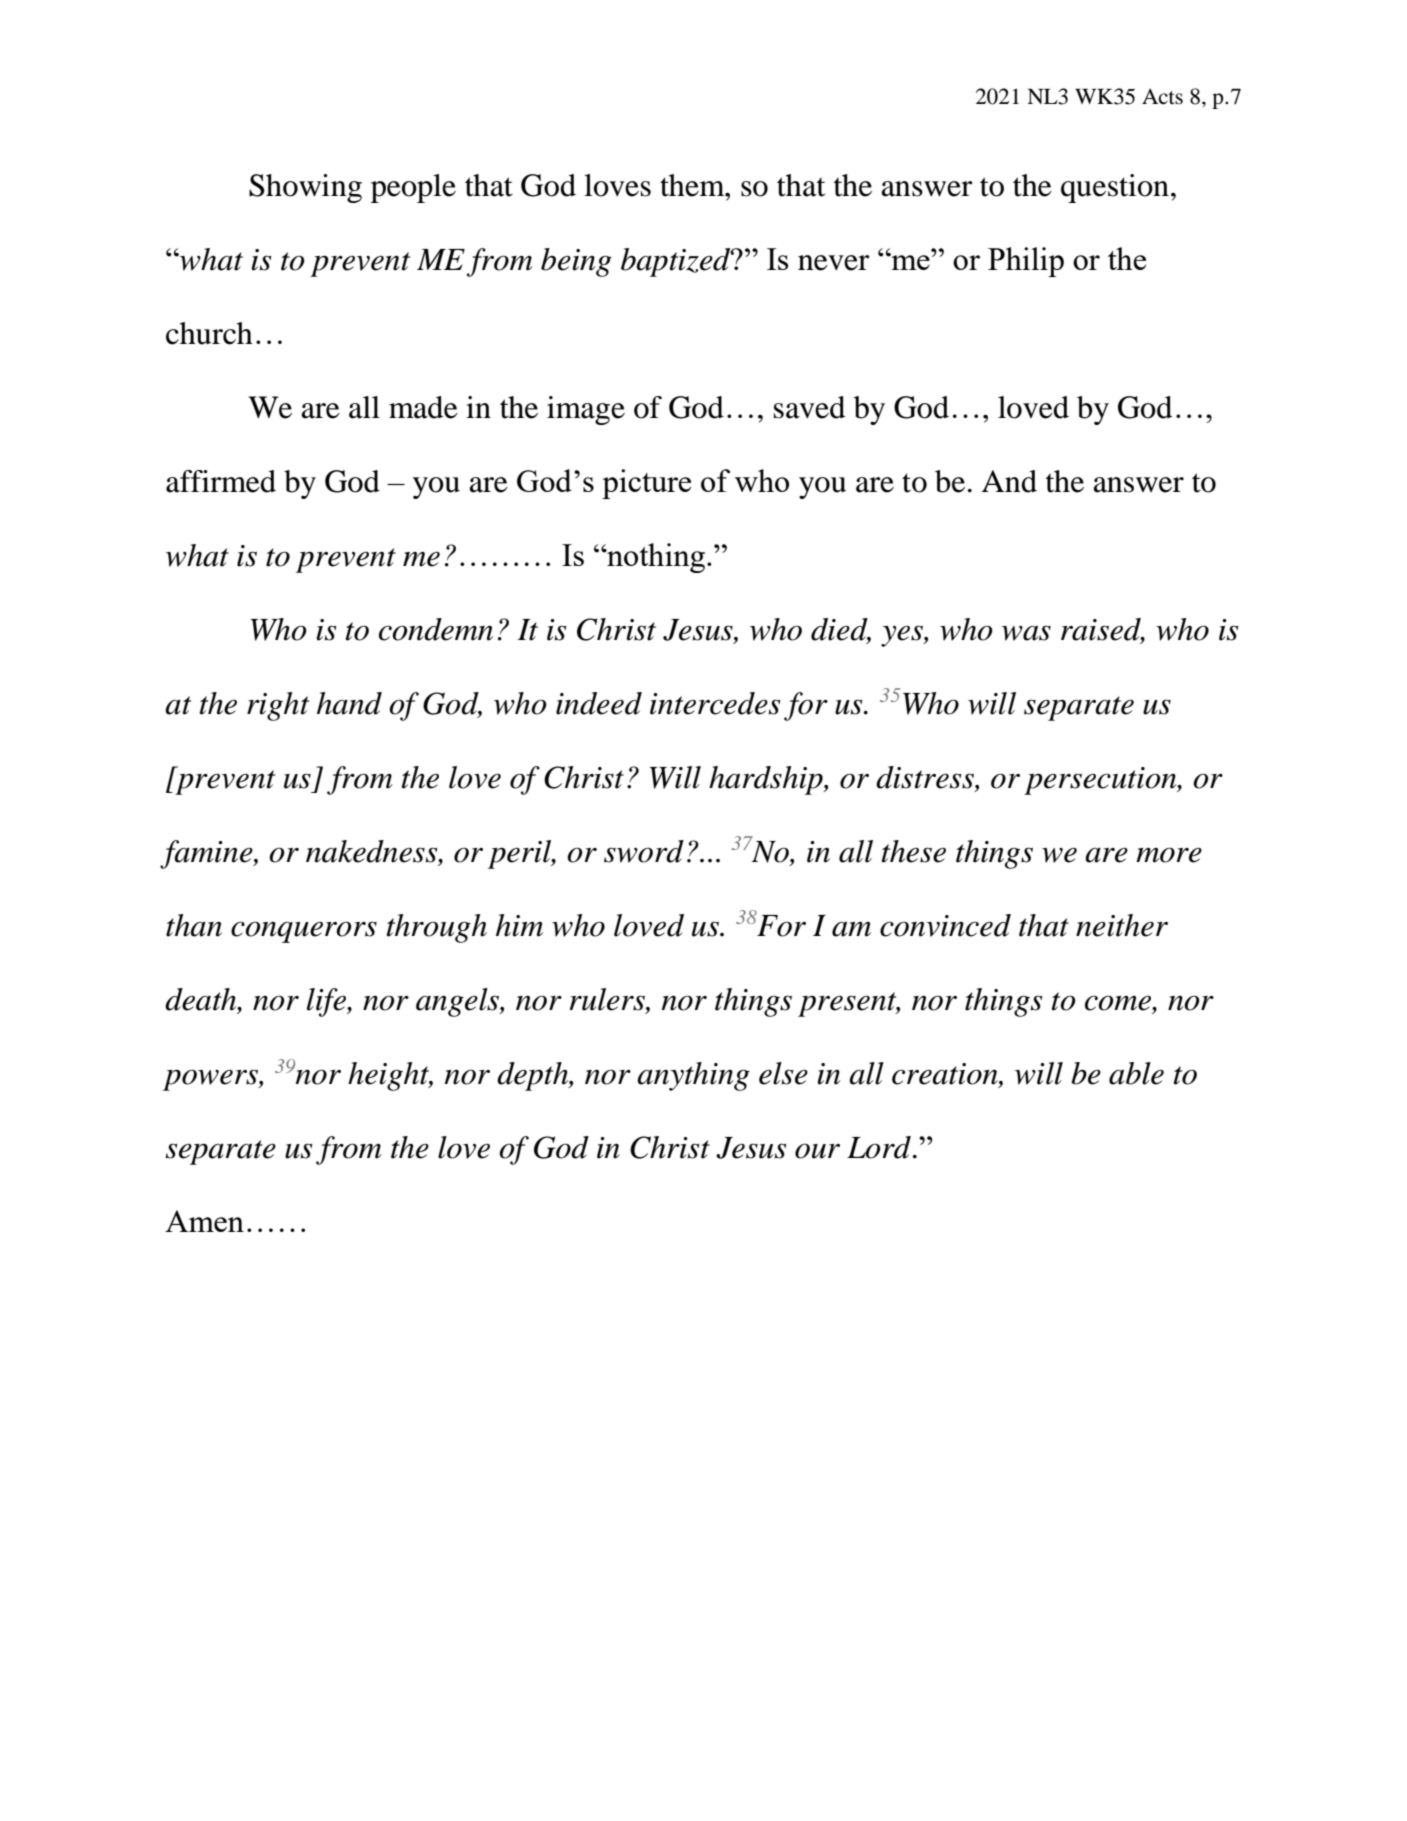  What do you see at coordinates (1115, 188) in the document?
I see `question` at bounding box center [1115, 188].
